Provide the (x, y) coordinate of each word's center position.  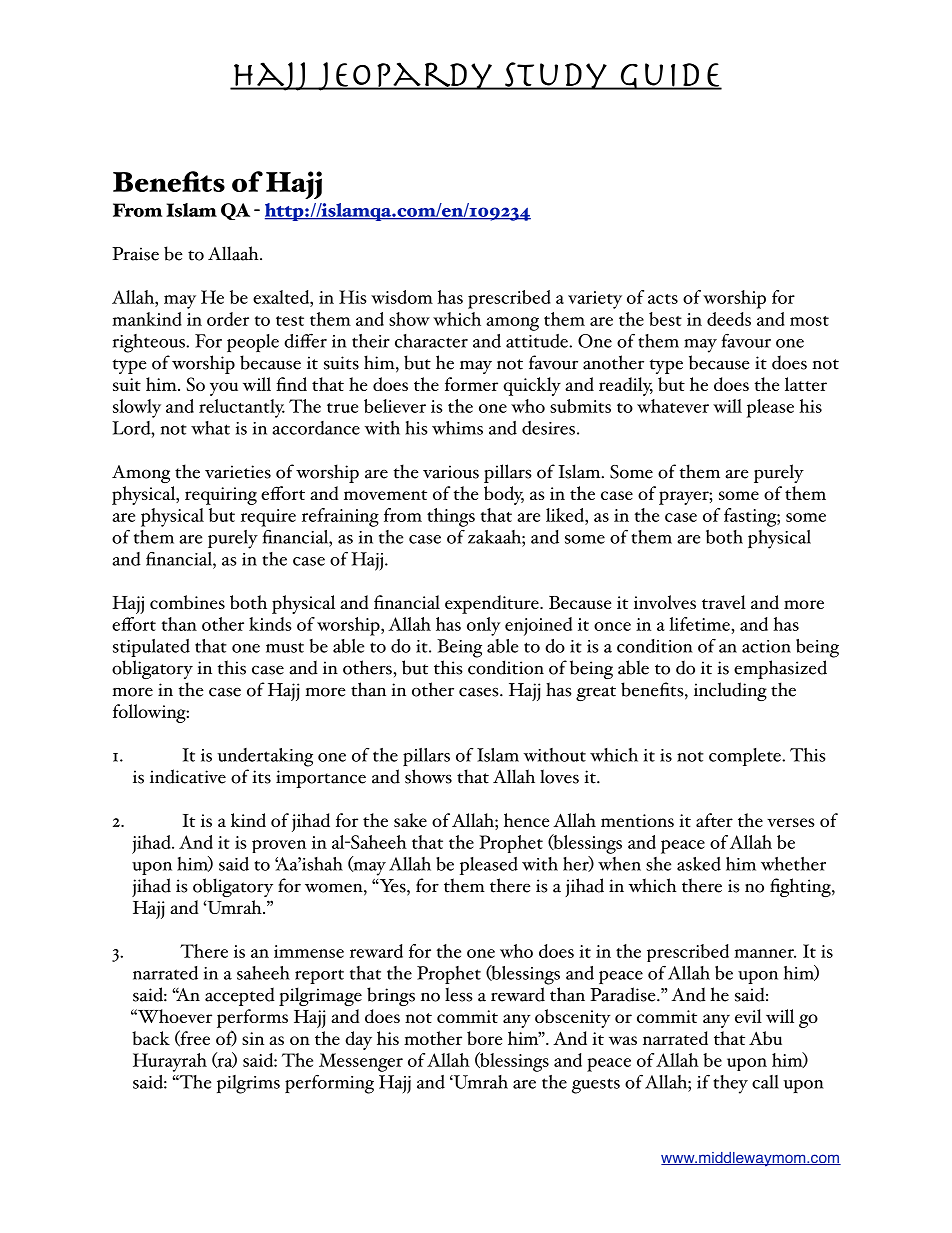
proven (279, 846)
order (228, 319)
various (451, 472)
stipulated (151, 648)
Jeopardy (405, 76)
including (730, 691)
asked (699, 864)
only (484, 626)
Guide (670, 76)
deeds (729, 319)
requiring (221, 496)
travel (724, 602)
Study (556, 76)
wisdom (402, 297)
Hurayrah (170, 1062)
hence (526, 820)
